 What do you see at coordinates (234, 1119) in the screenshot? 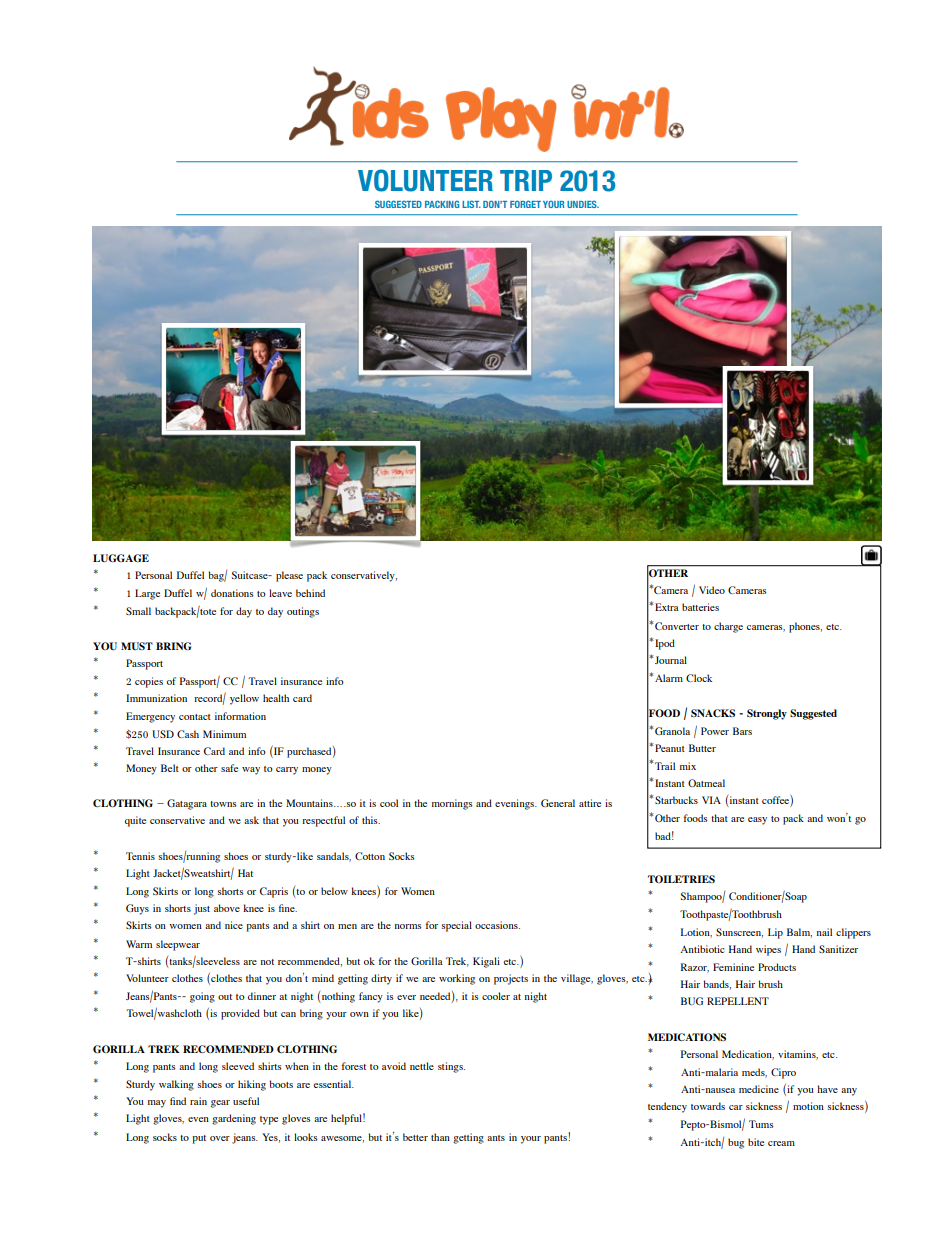
I see `gardening` at bounding box center [234, 1119].
